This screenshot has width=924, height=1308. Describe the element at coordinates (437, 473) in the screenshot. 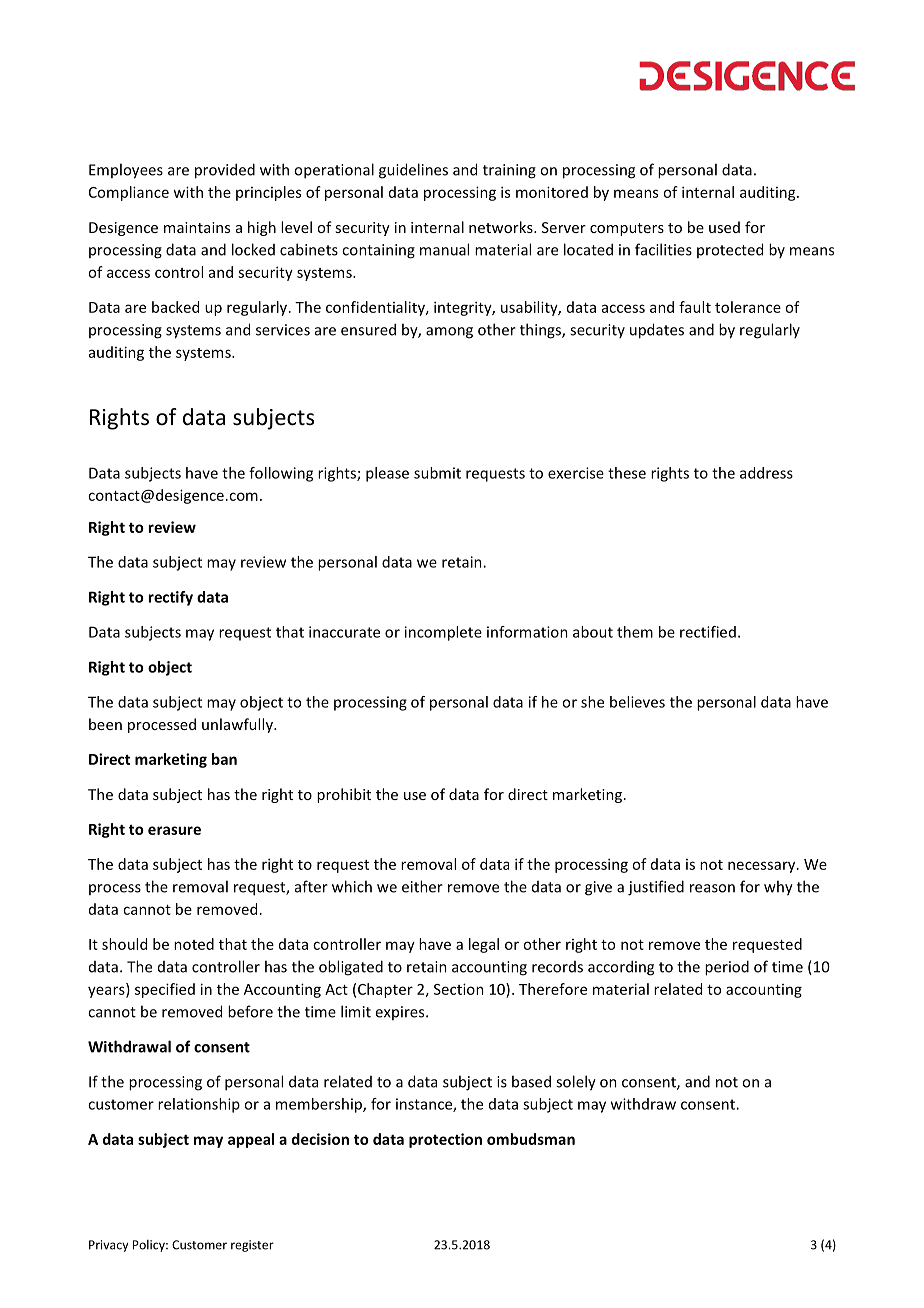

I see `submit` at that location.
